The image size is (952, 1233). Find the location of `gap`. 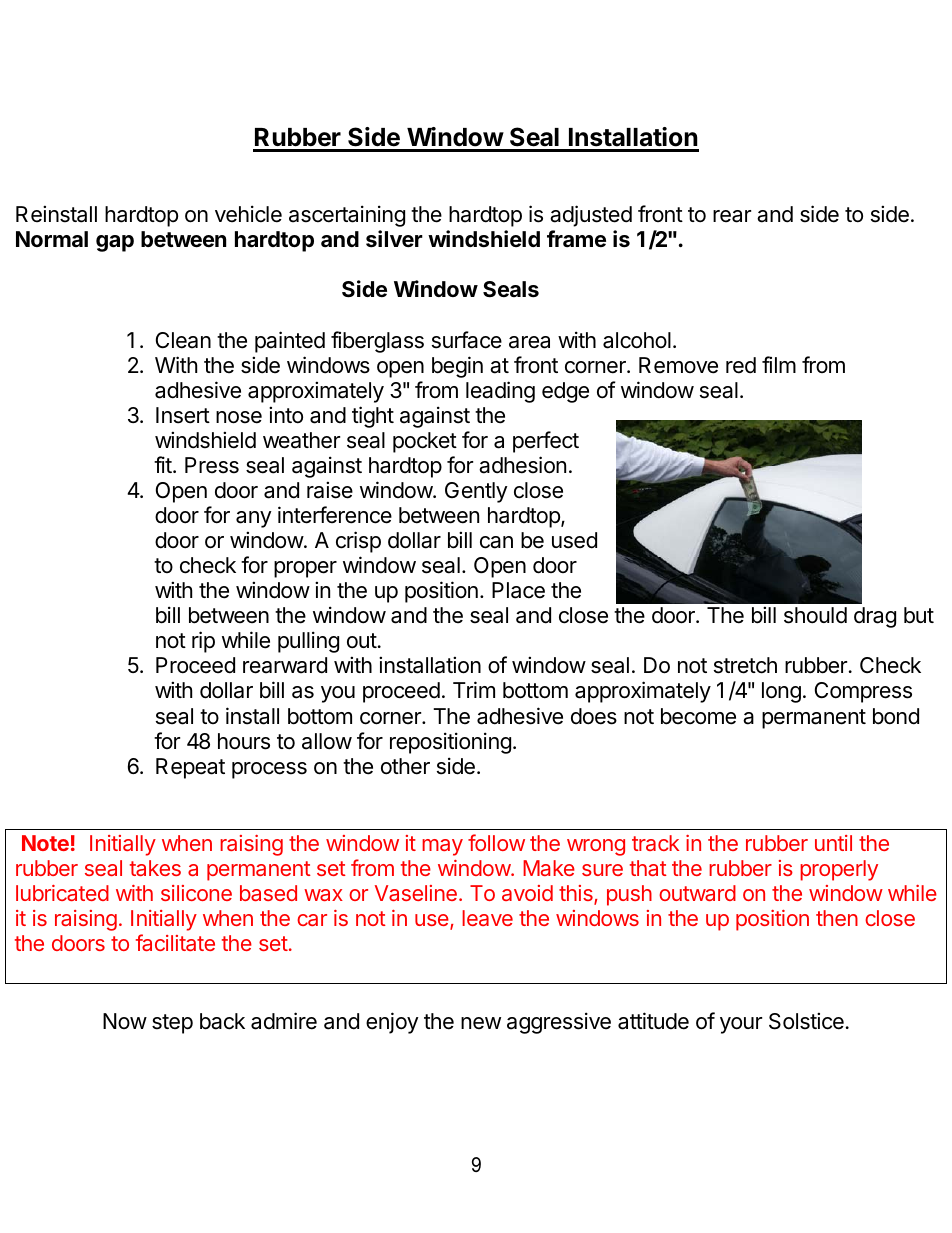

gap is located at coordinates (115, 243).
